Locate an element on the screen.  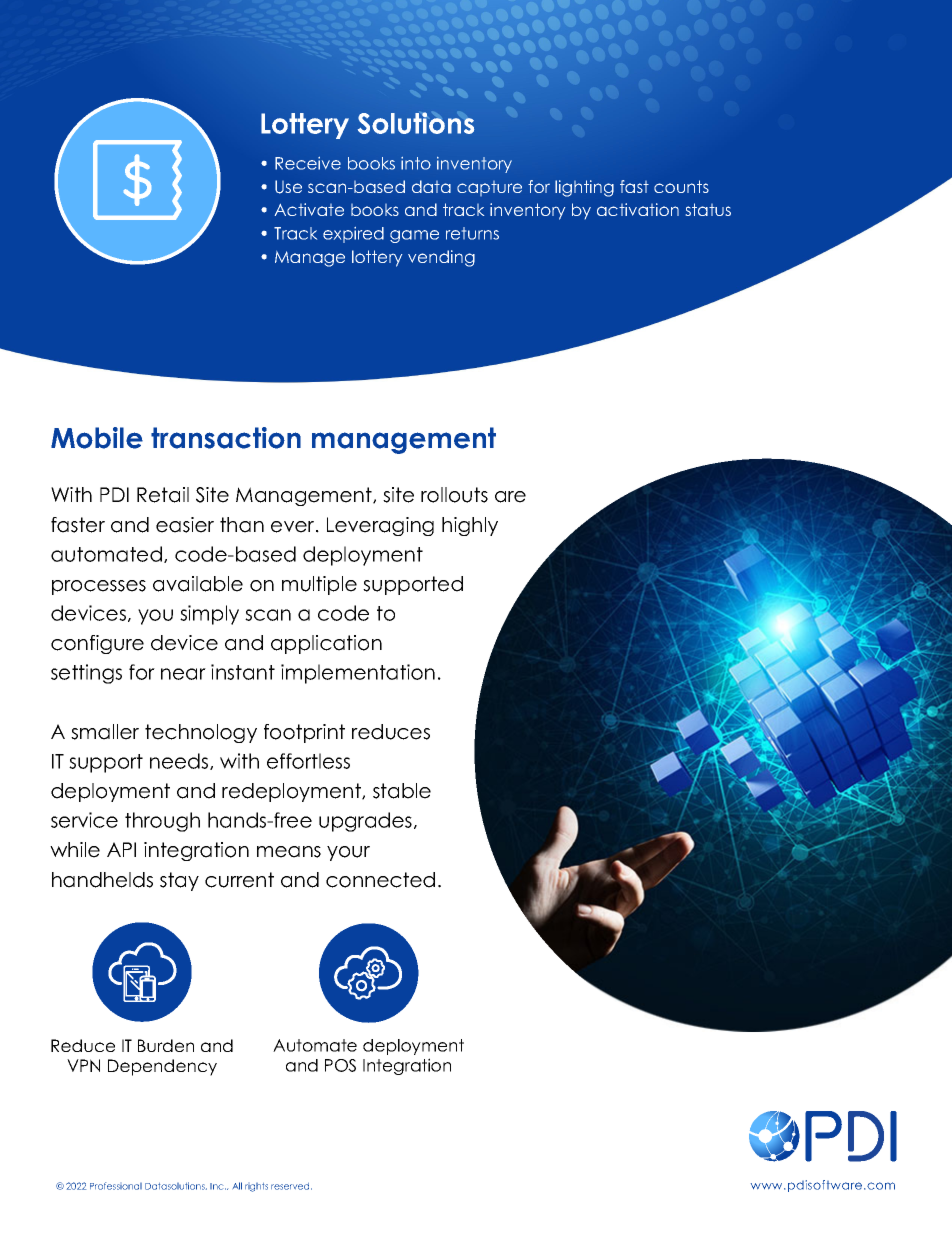
activation is located at coordinates (638, 209).
